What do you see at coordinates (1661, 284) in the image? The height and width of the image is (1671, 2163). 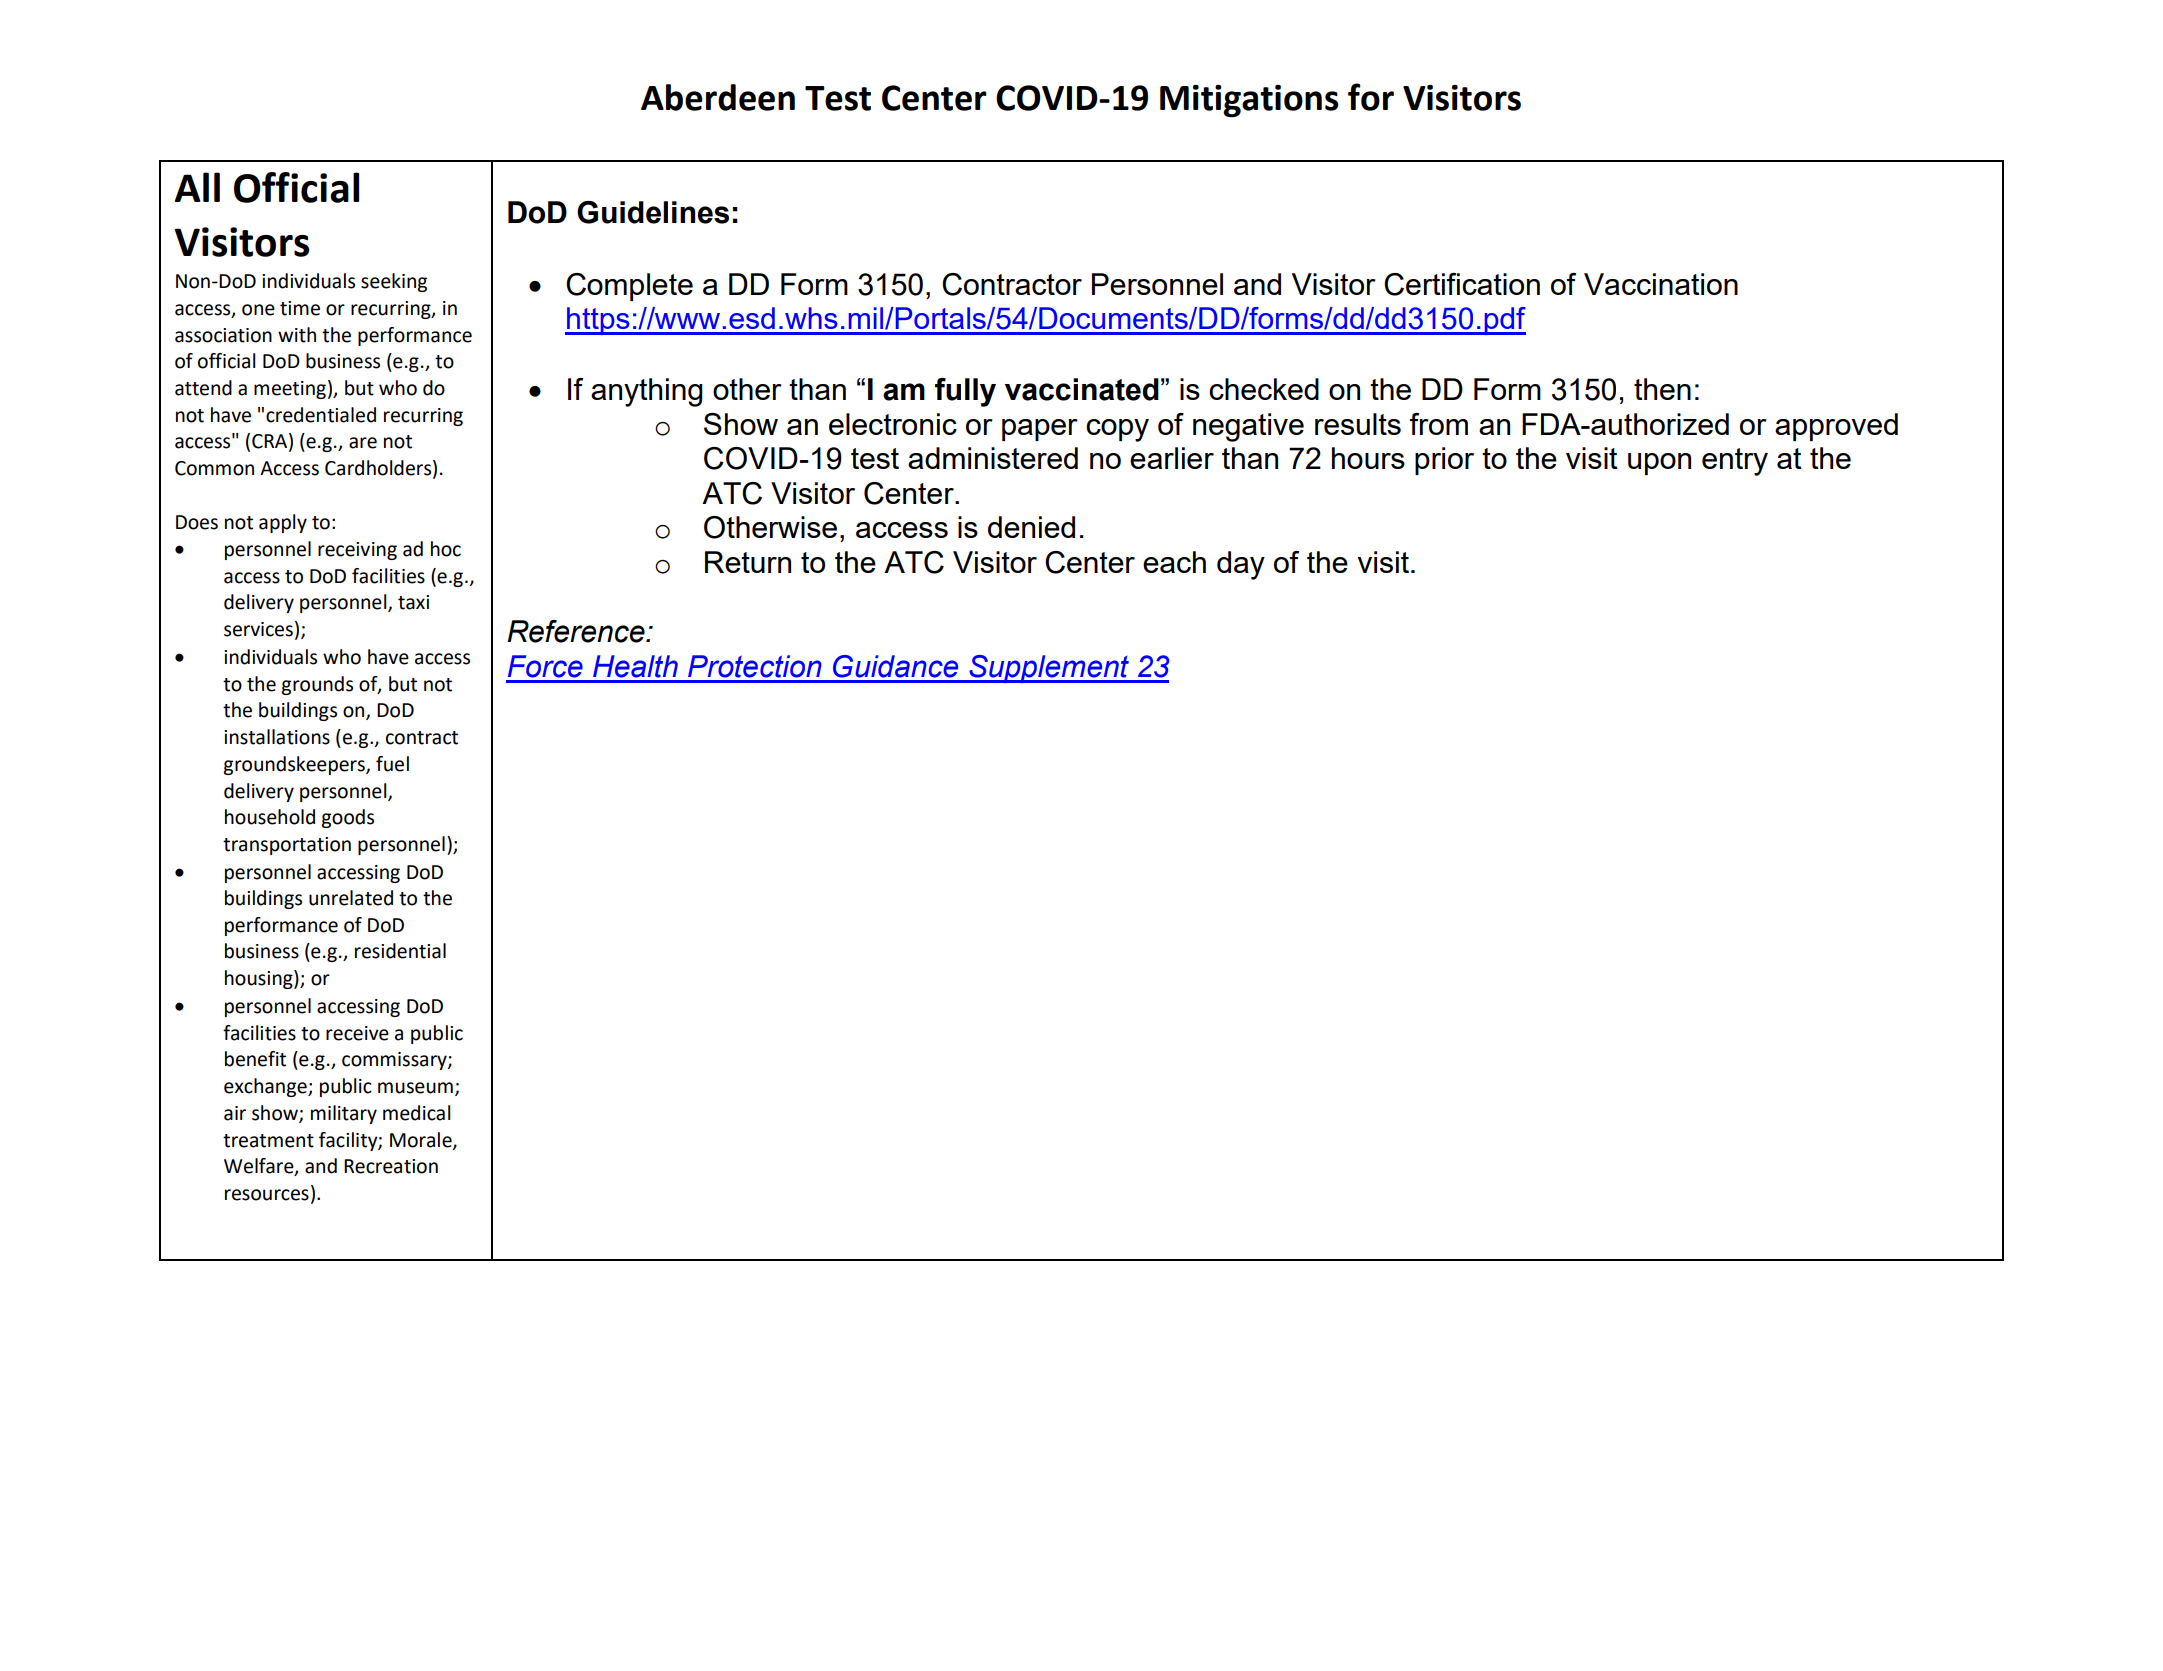 I see `Vaccination` at bounding box center [1661, 284].
